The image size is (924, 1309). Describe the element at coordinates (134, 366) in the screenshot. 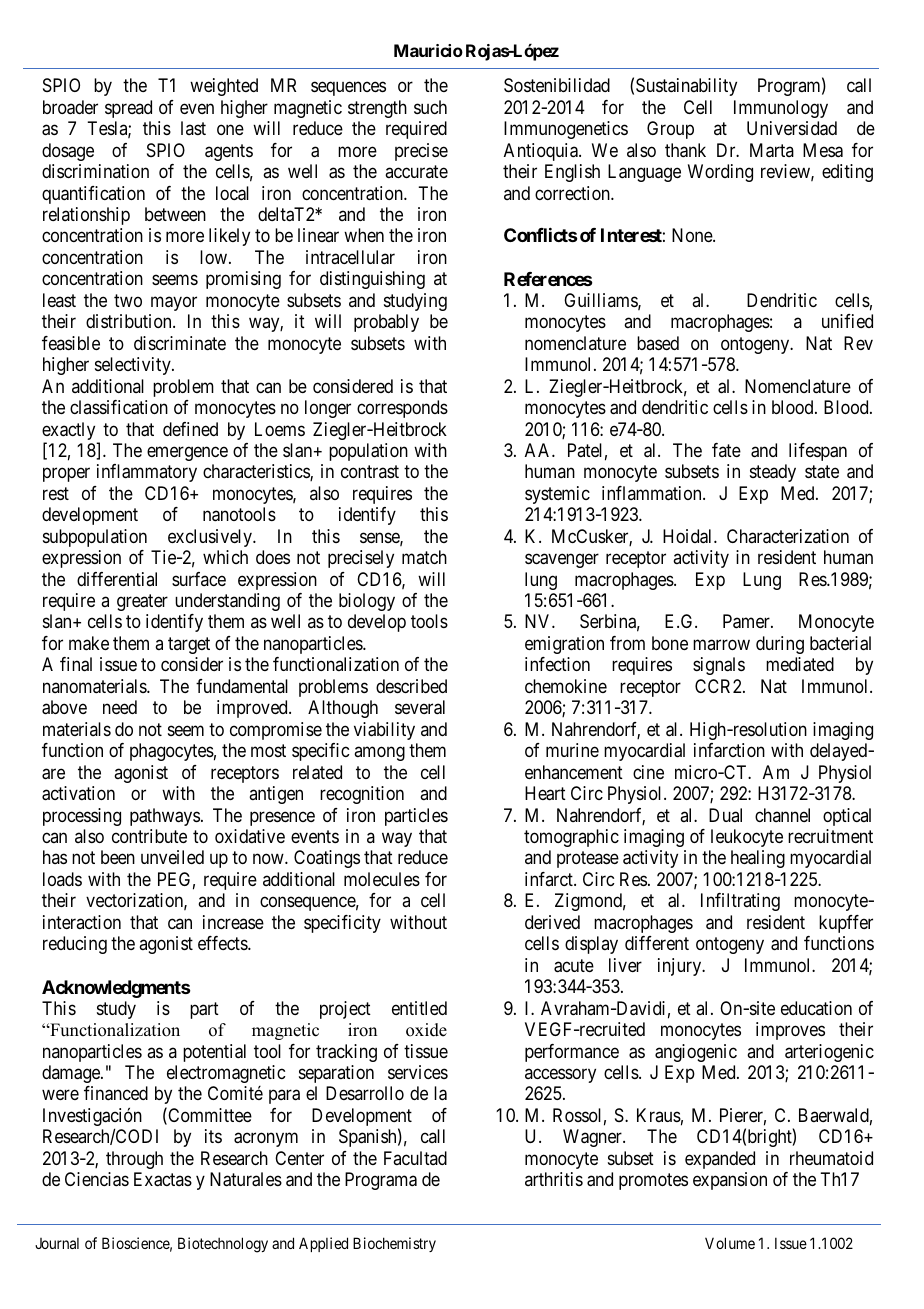

I see `selectivity` at that location.
